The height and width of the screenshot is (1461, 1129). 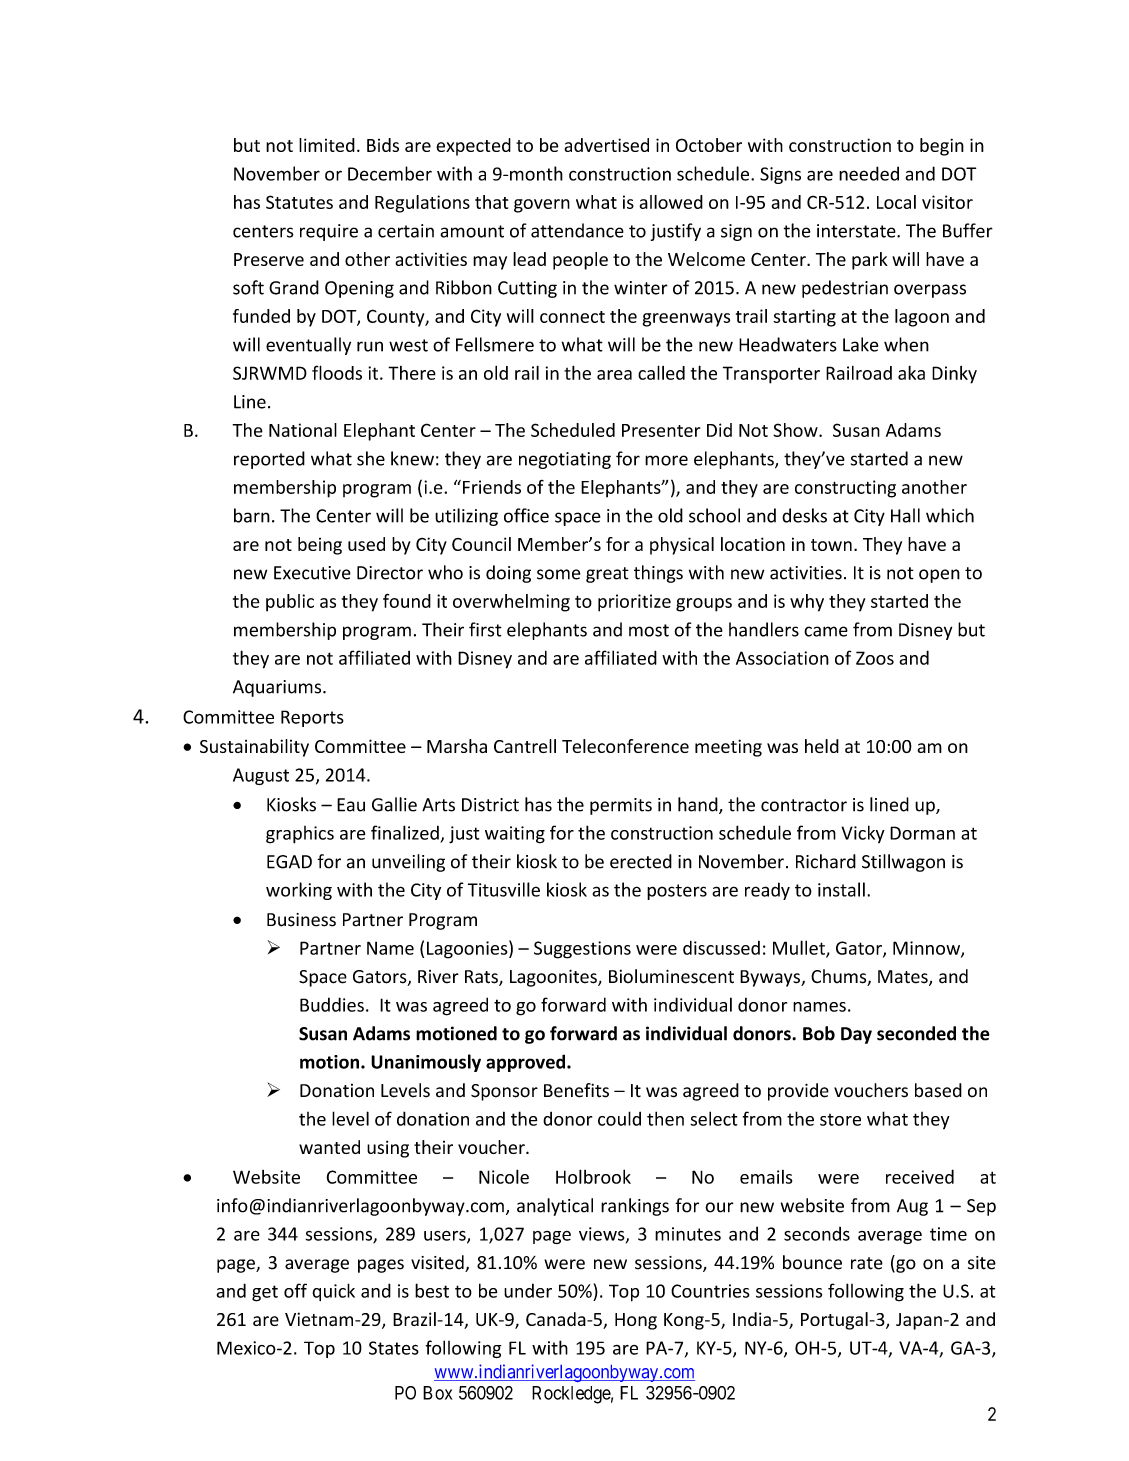 What do you see at coordinates (911, 373) in the screenshot?
I see `aka` at bounding box center [911, 373].
